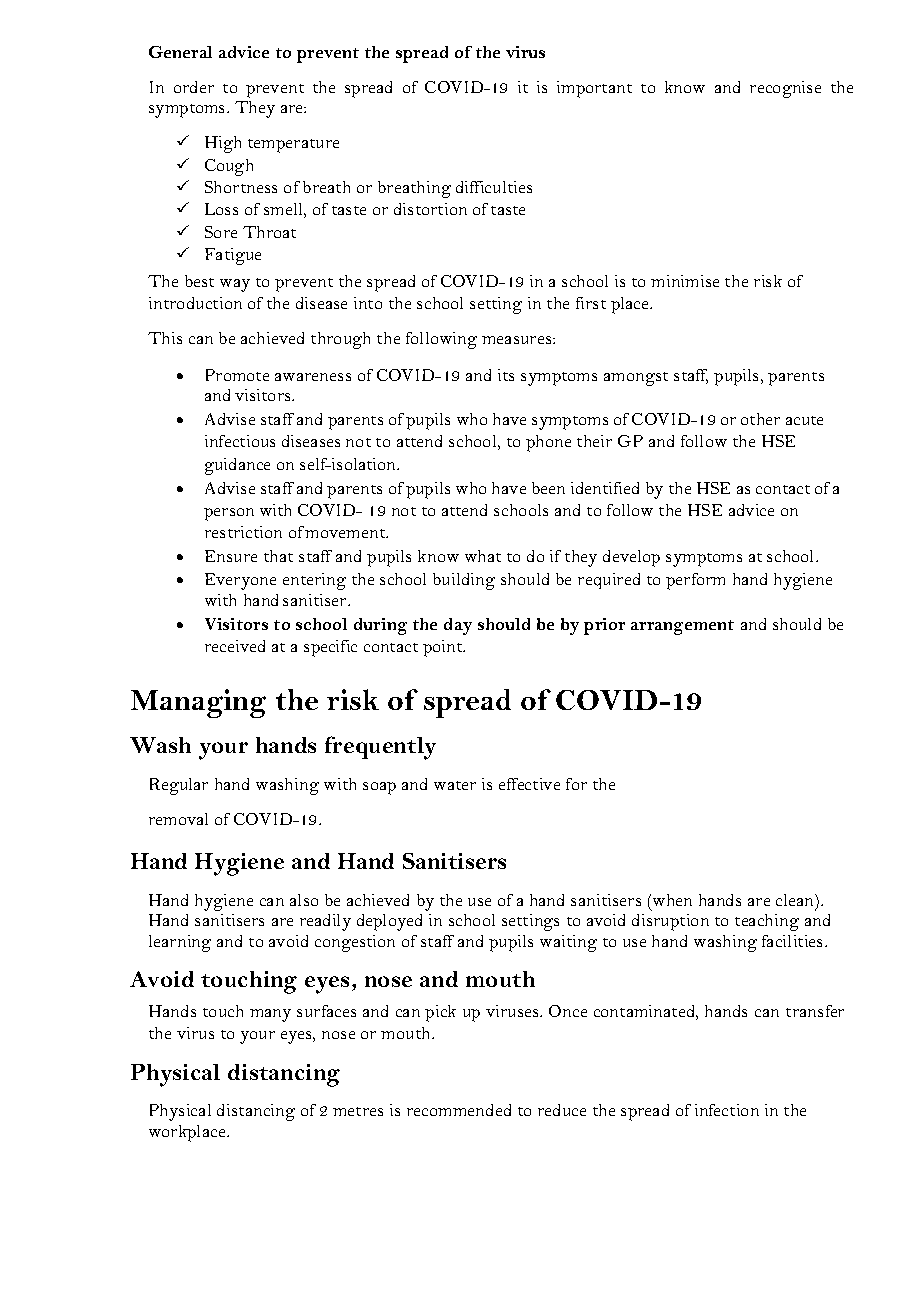  What do you see at coordinates (506, 375) in the screenshot?
I see `its` at bounding box center [506, 375].
